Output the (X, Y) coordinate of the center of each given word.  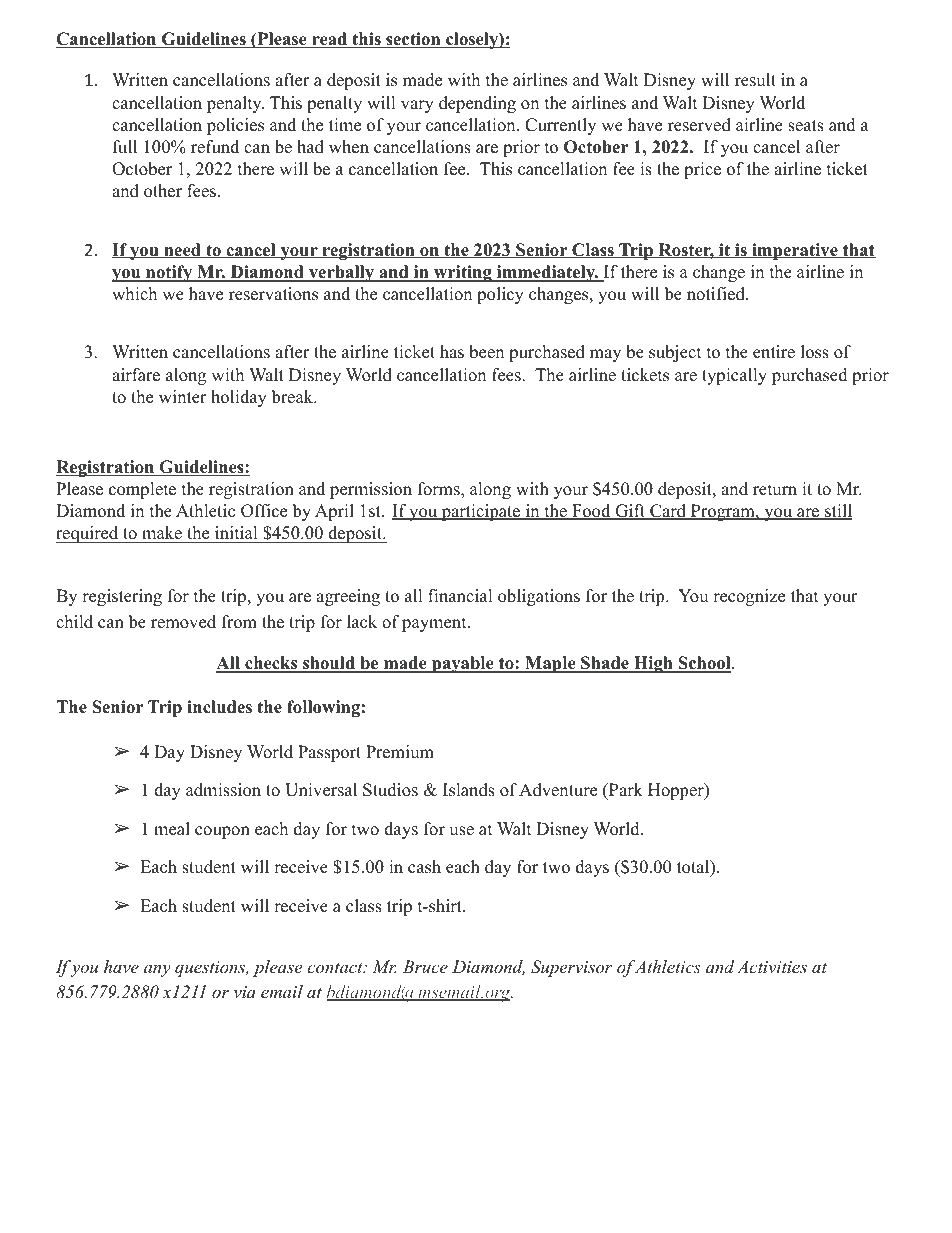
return (775, 490)
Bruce (425, 966)
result (755, 80)
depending (477, 104)
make (162, 534)
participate (480, 512)
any (157, 971)
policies (235, 126)
